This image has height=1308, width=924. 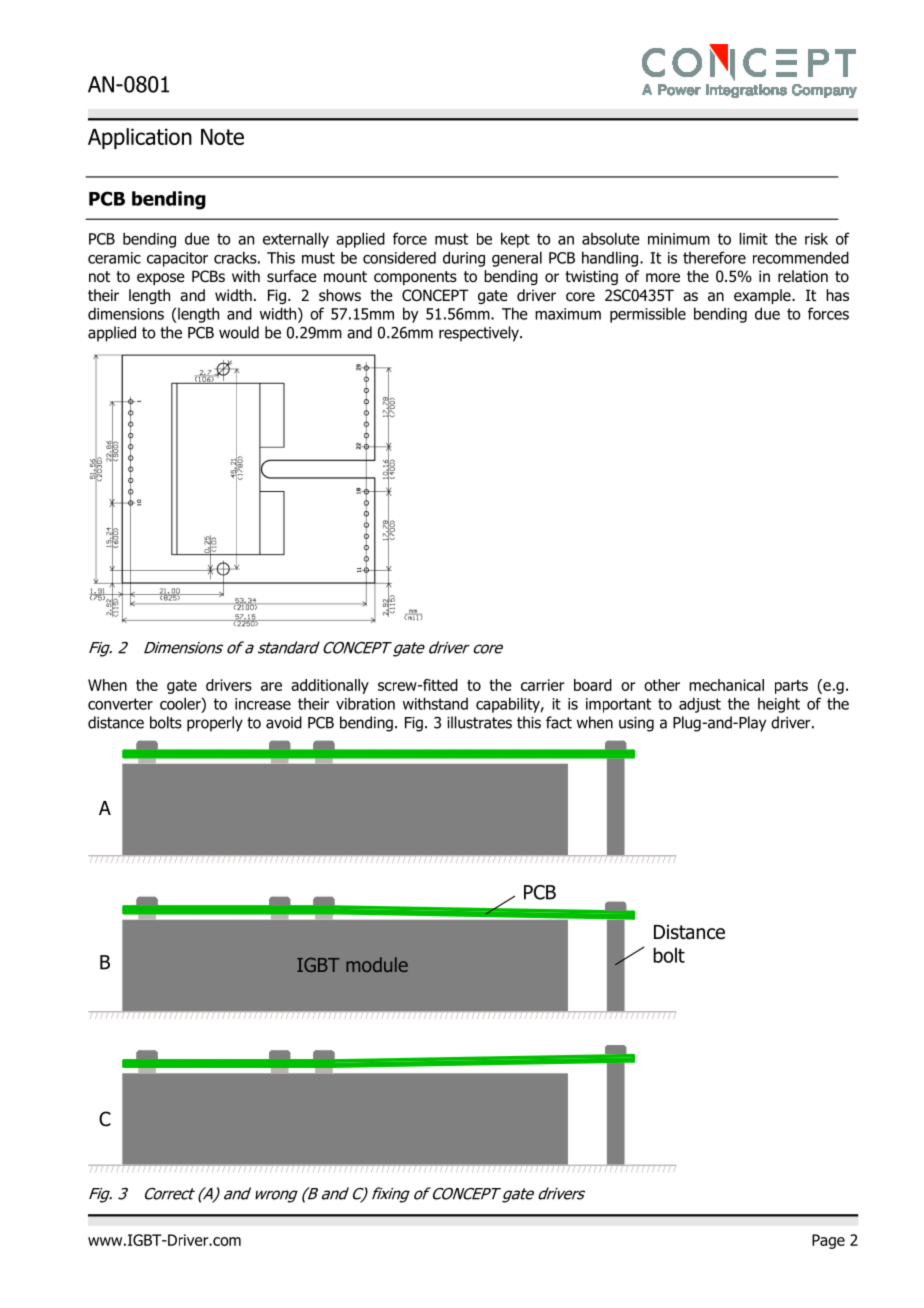 What do you see at coordinates (726, 685) in the image?
I see `mechanical` at bounding box center [726, 685].
